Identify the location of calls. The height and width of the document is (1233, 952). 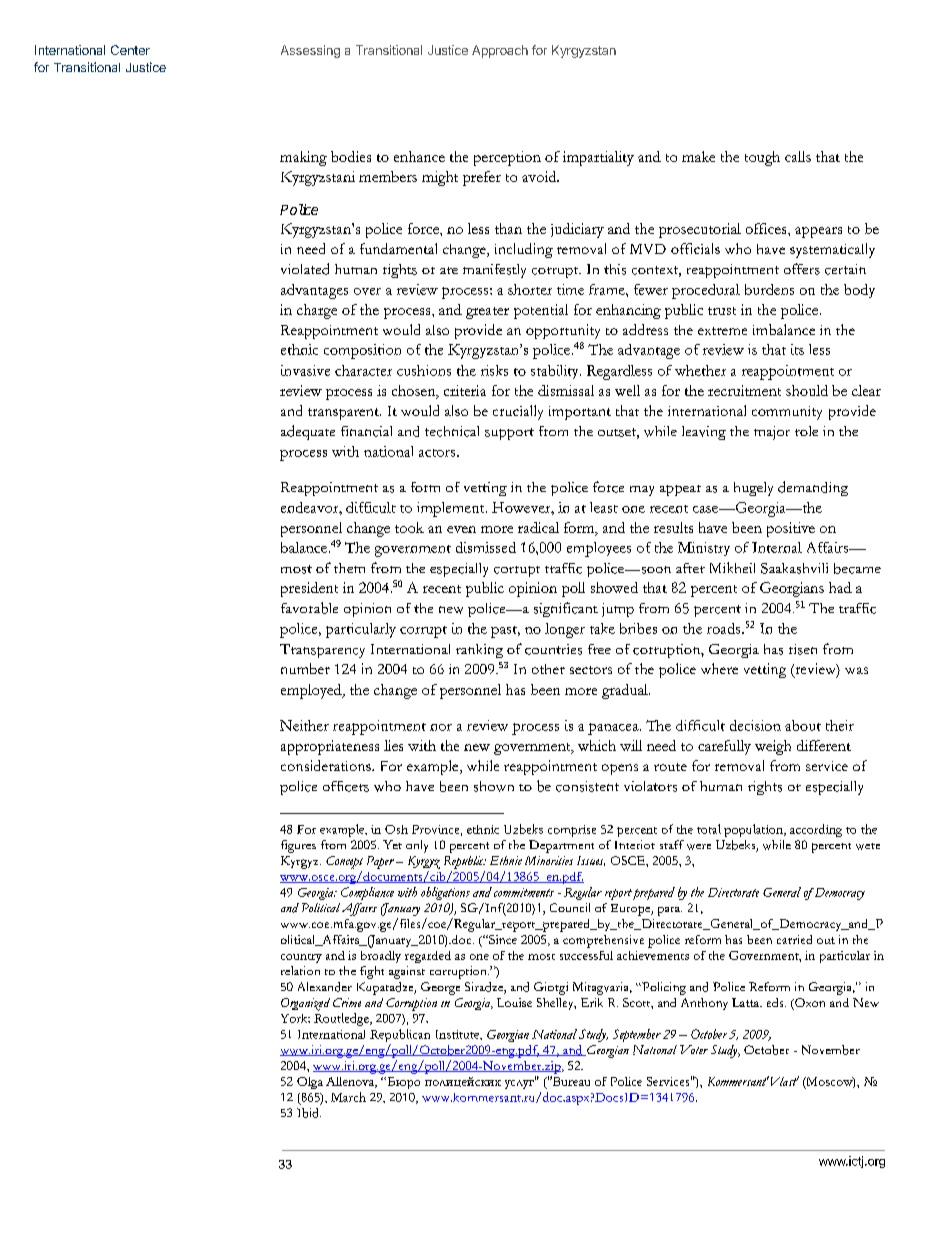
(798, 156).
